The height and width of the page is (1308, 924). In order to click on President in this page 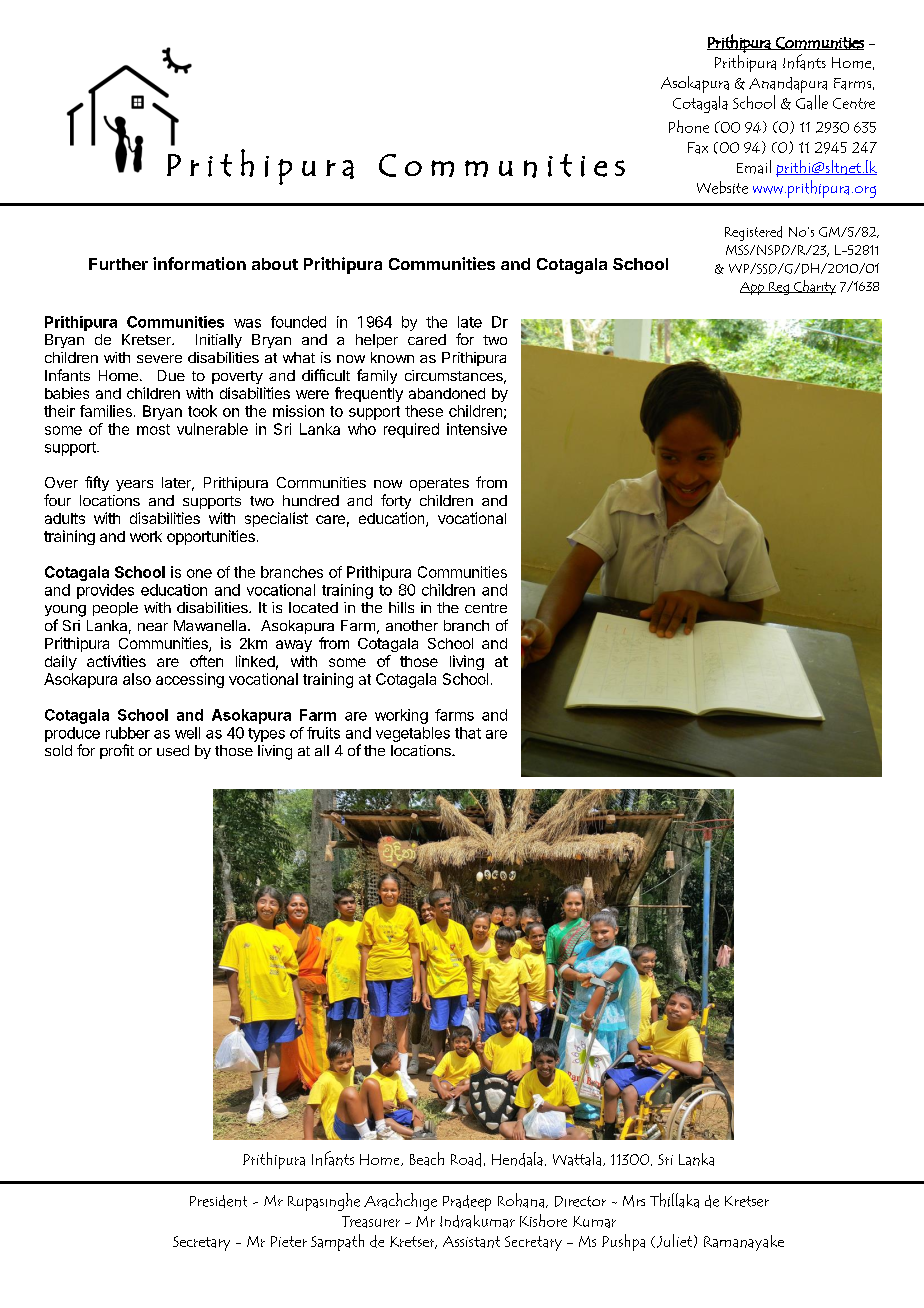, I will do `click(218, 1201)`.
